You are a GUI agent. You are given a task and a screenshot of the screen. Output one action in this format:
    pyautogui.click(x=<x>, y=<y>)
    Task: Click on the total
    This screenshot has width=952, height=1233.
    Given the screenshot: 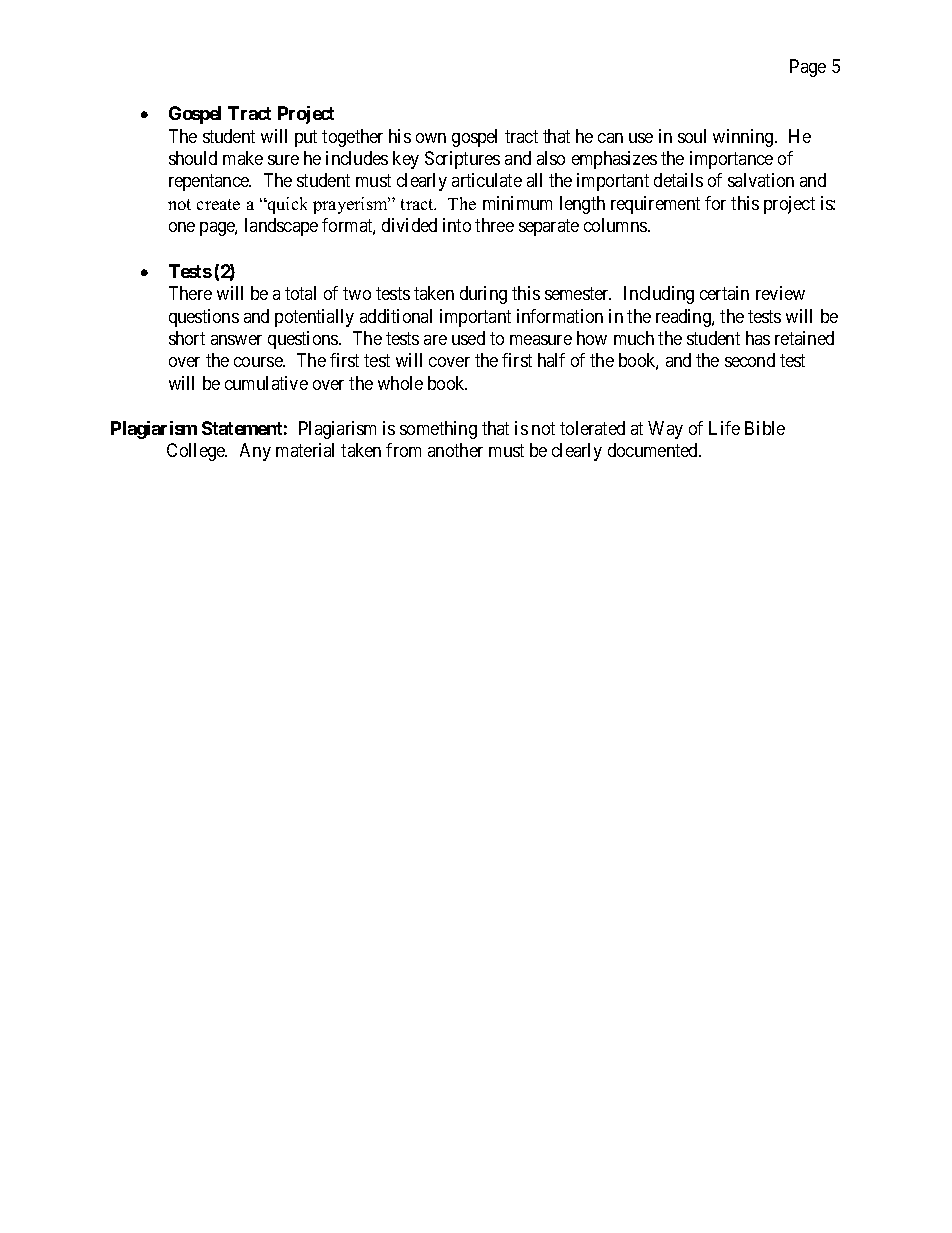 What is the action you would take?
    pyautogui.click(x=300, y=293)
